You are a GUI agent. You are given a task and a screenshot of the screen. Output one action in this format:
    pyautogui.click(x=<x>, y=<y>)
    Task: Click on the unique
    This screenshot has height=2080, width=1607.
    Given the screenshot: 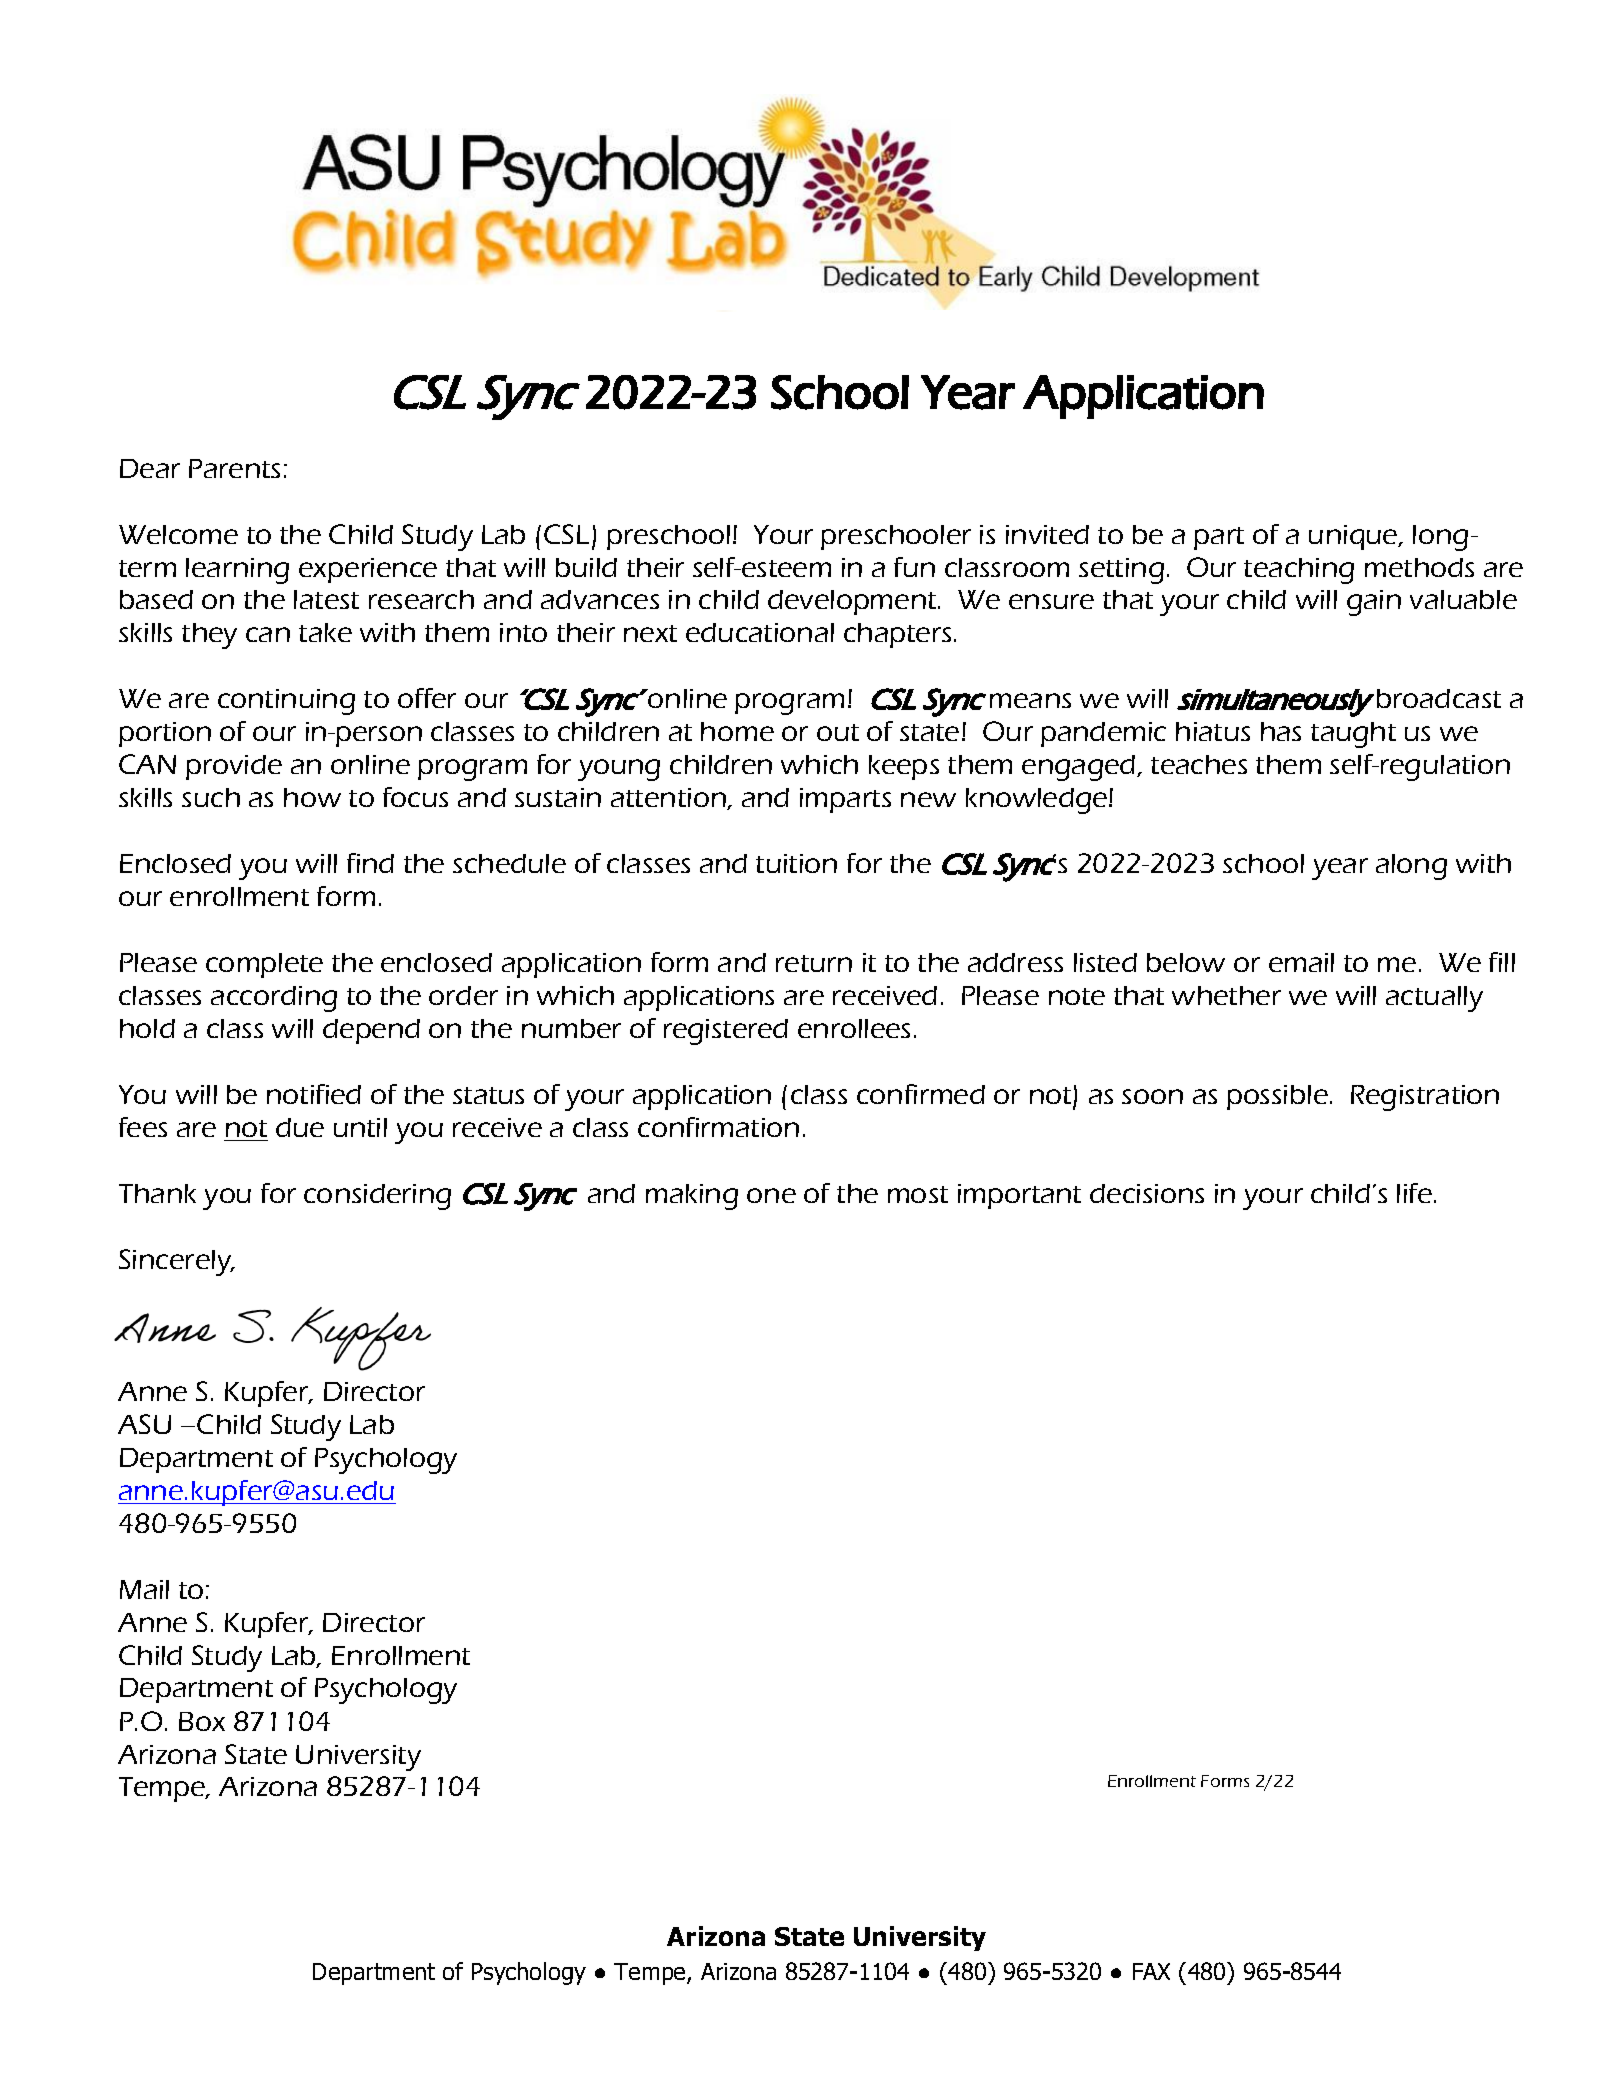 What is the action you would take?
    pyautogui.click(x=1354, y=537)
